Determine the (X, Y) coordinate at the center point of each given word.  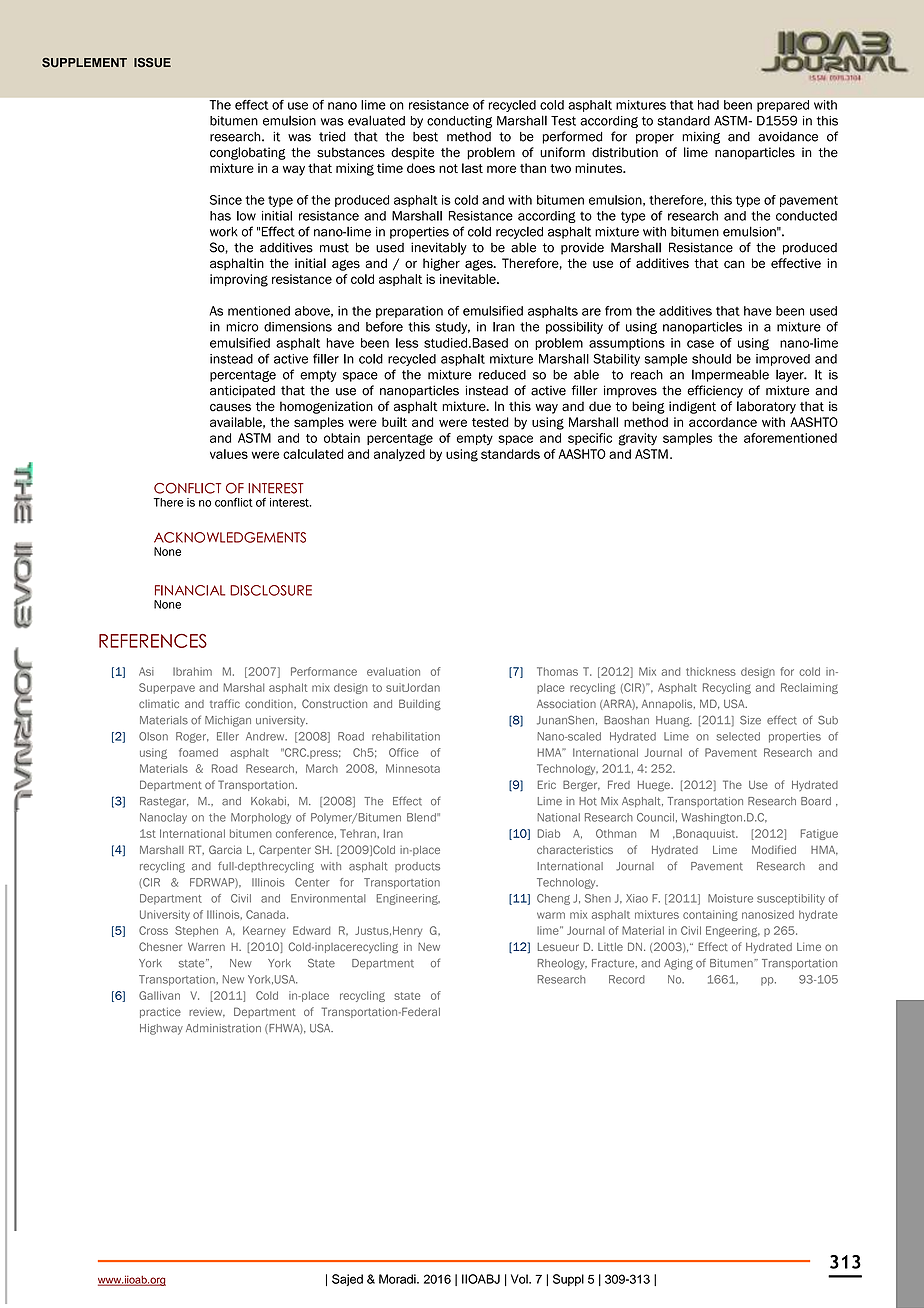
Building (420, 705)
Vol (520, 1279)
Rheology (562, 964)
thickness (711, 671)
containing (710, 915)
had (708, 105)
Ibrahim (192, 671)
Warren (206, 947)
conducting (459, 122)
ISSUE (152, 63)
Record (627, 979)
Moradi (398, 1279)
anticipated (242, 391)
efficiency (715, 391)
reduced (502, 375)
